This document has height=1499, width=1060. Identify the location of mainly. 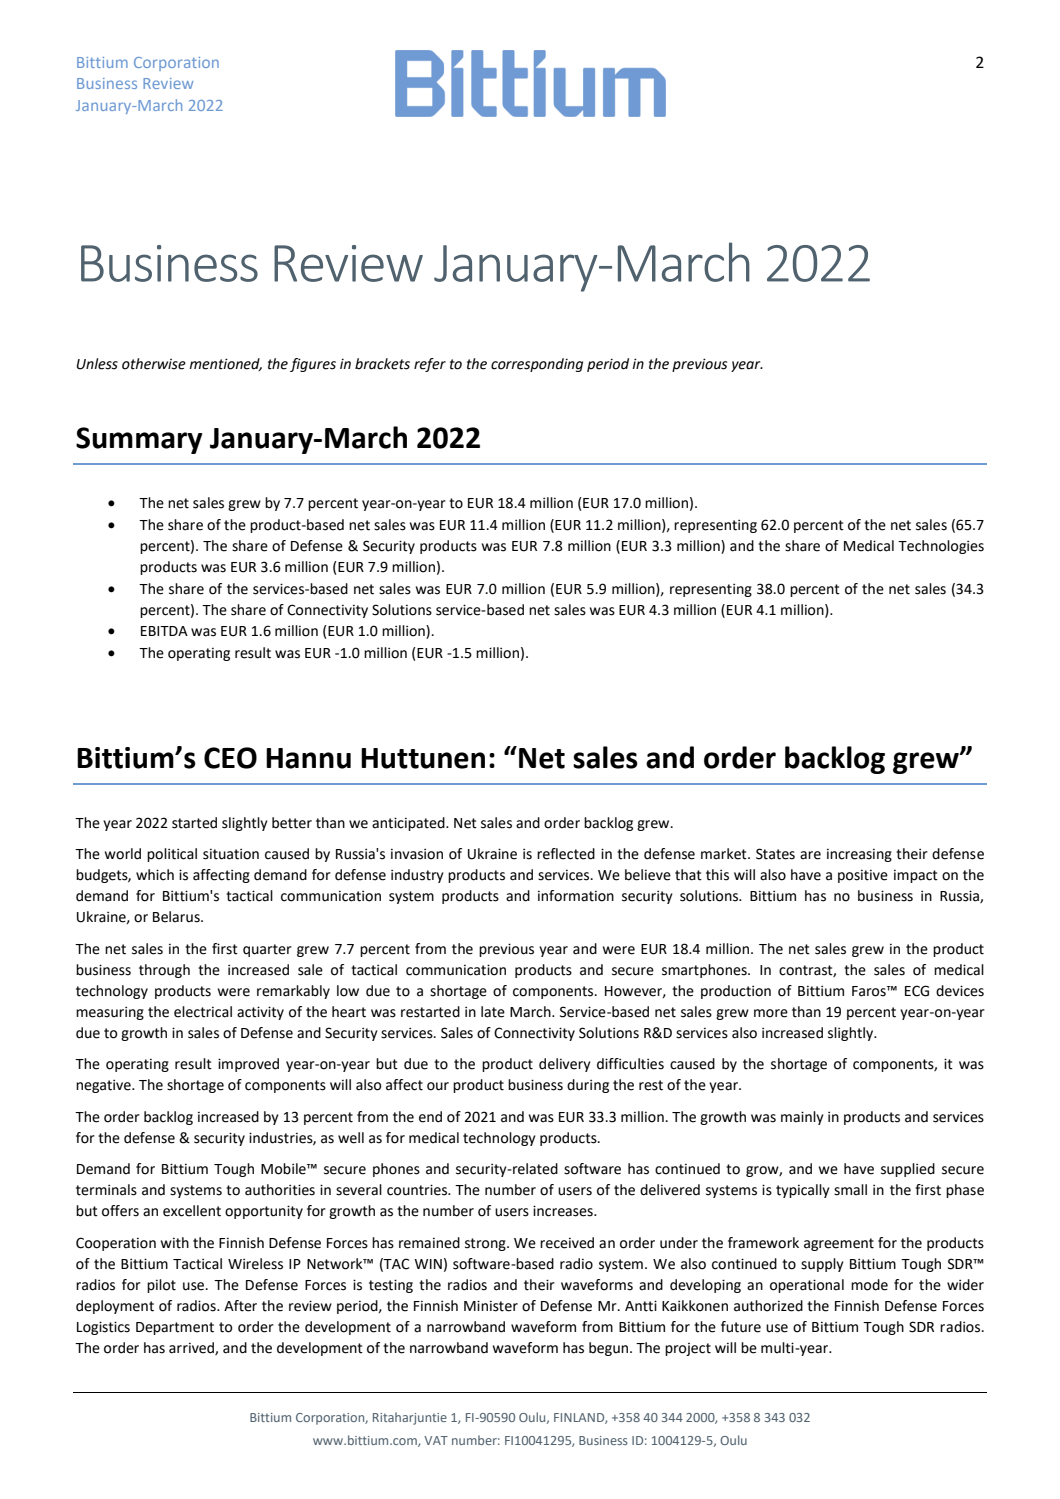
(802, 1118).
